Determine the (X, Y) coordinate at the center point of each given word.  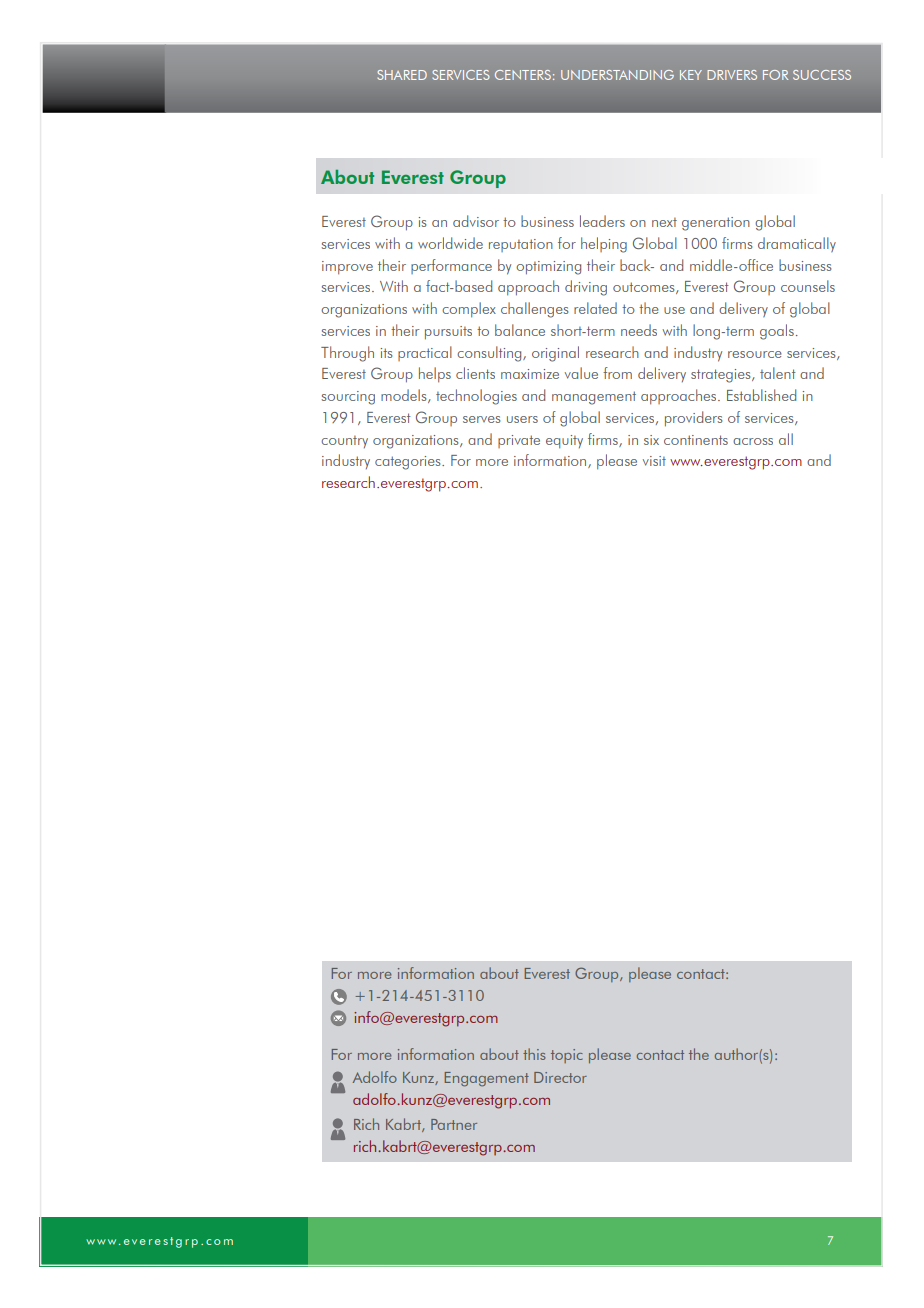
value (581, 373)
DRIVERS (732, 75)
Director (560, 1077)
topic (567, 1056)
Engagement (487, 1079)
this (534, 1054)
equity (564, 442)
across (753, 441)
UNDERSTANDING (617, 75)
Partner (454, 1124)
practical (425, 353)
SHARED (402, 75)
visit (654, 461)
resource (755, 354)
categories (409, 463)
